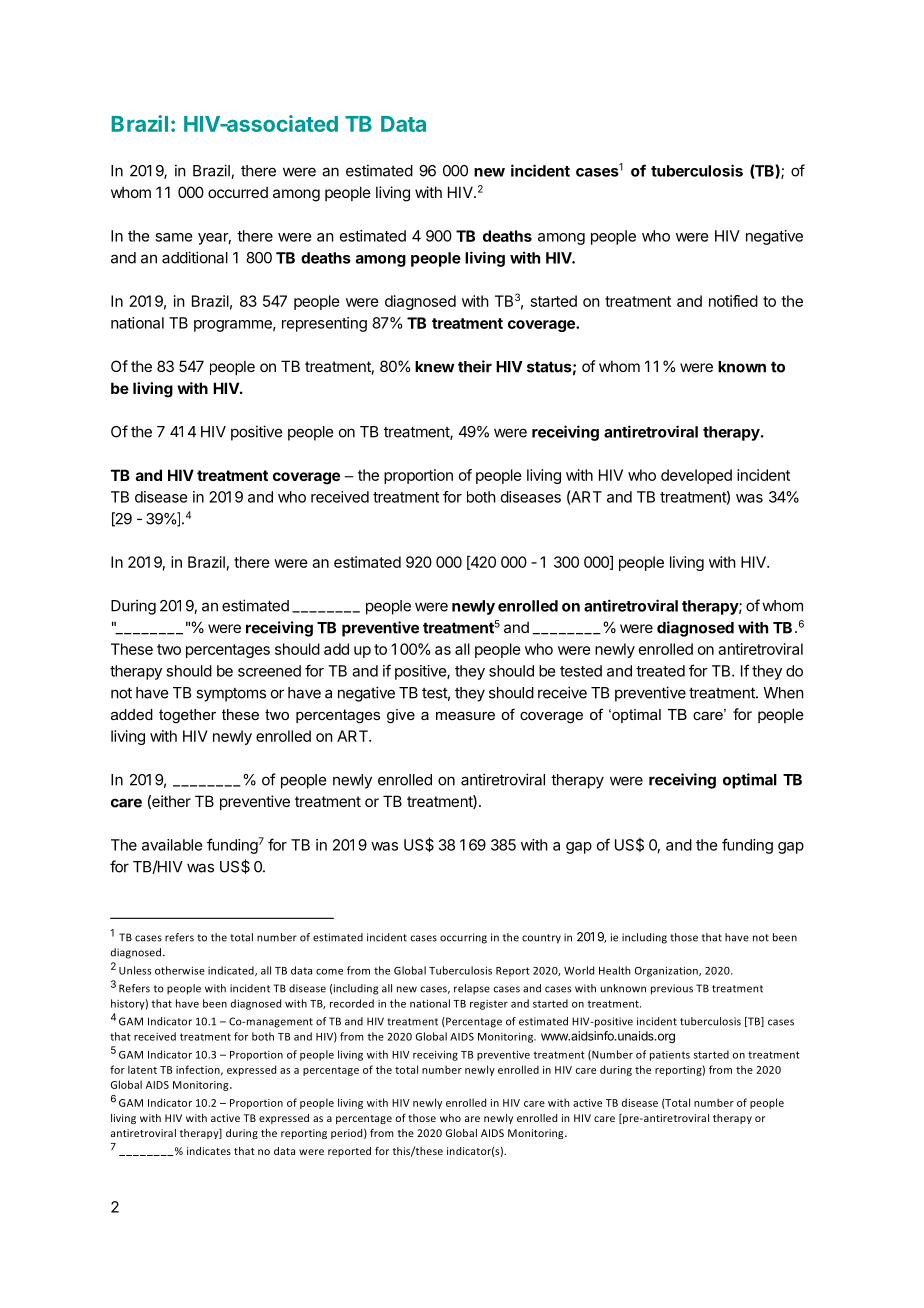 The image size is (924, 1308). Describe the element at coordinates (489, 1005) in the image. I see `register` at that location.
